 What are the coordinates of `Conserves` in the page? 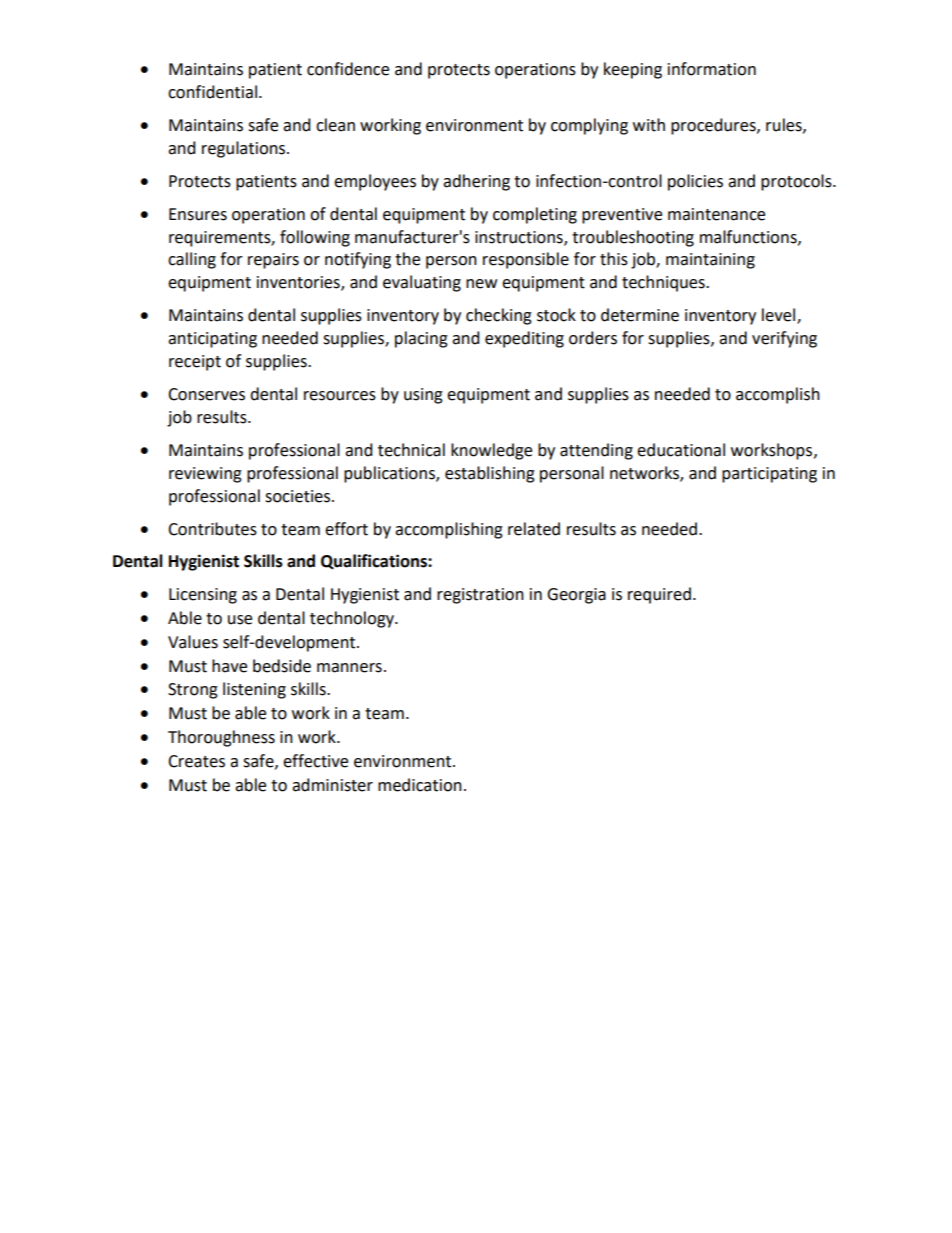 It's located at (206, 394).
